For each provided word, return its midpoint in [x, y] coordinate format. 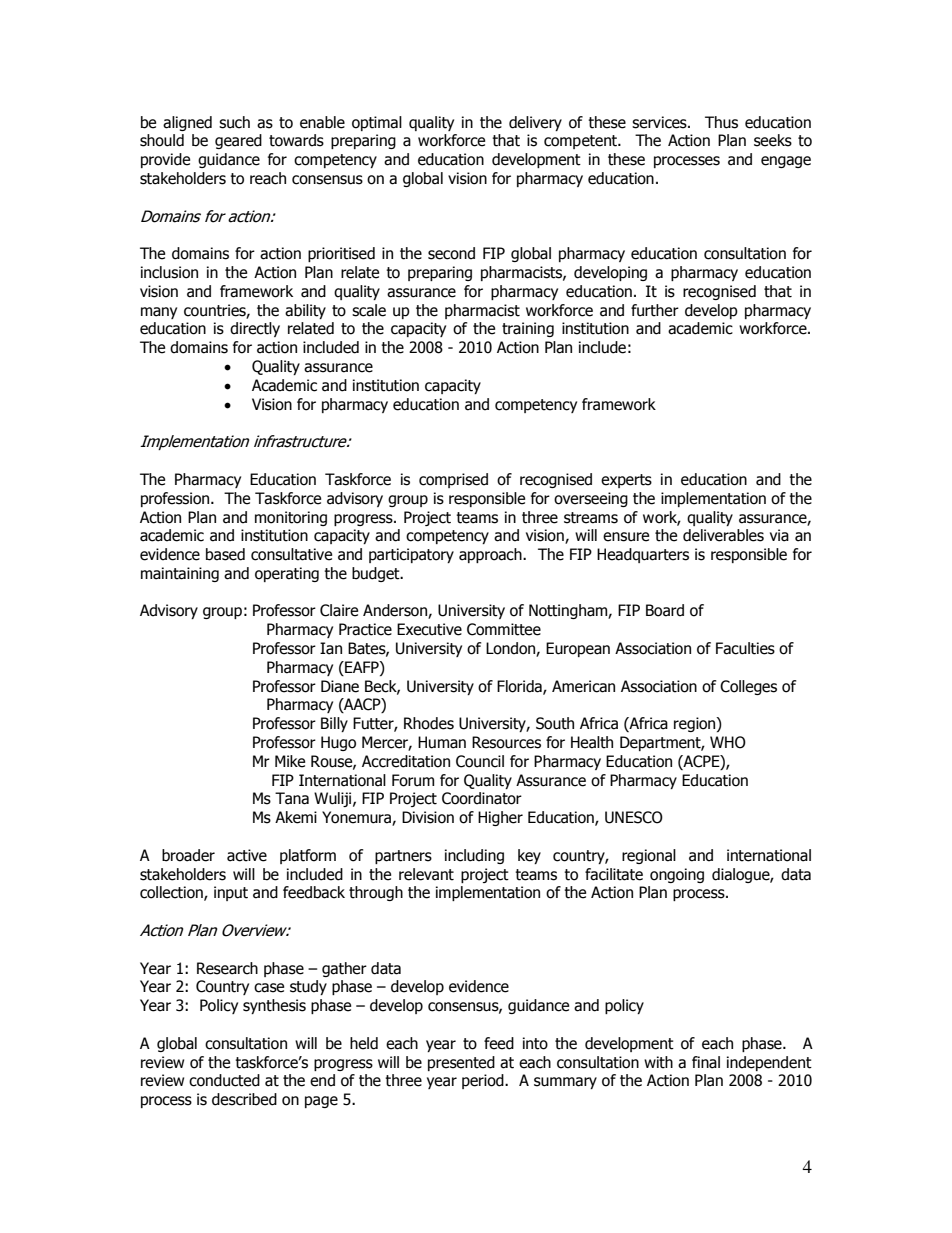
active [247, 855]
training [528, 329]
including [474, 856]
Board [665, 610]
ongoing [677, 875]
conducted [224, 1080]
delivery [535, 123]
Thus [721, 122]
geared [238, 141]
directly [255, 329]
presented [461, 1063]
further [655, 310]
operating [287, 574]
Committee [504, 629]
